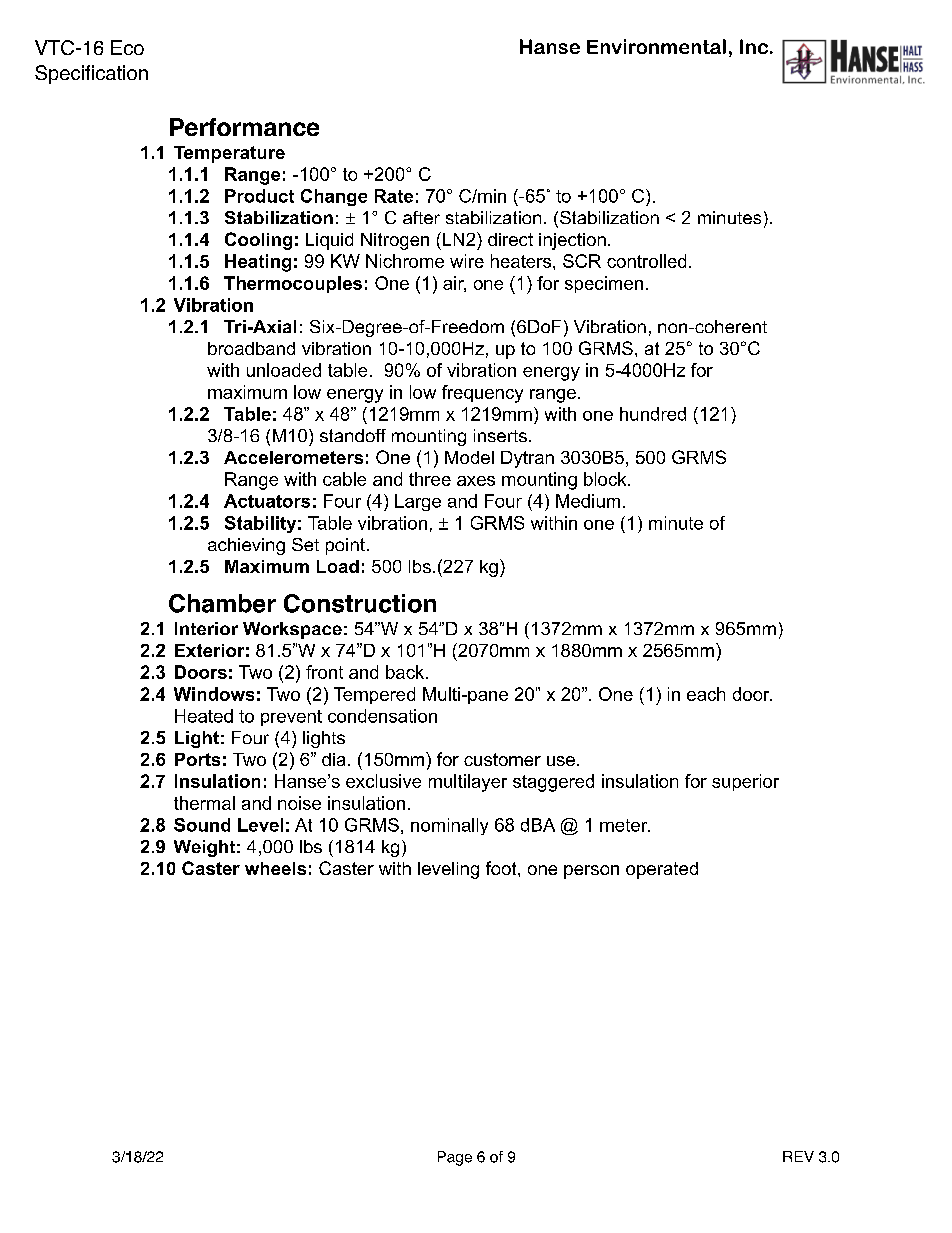 Image resolution: width=952 pixels, height=1233 pixels. Describe the element at coordinates (244, 127) in the screenshot. I see `Performance` at that location.
